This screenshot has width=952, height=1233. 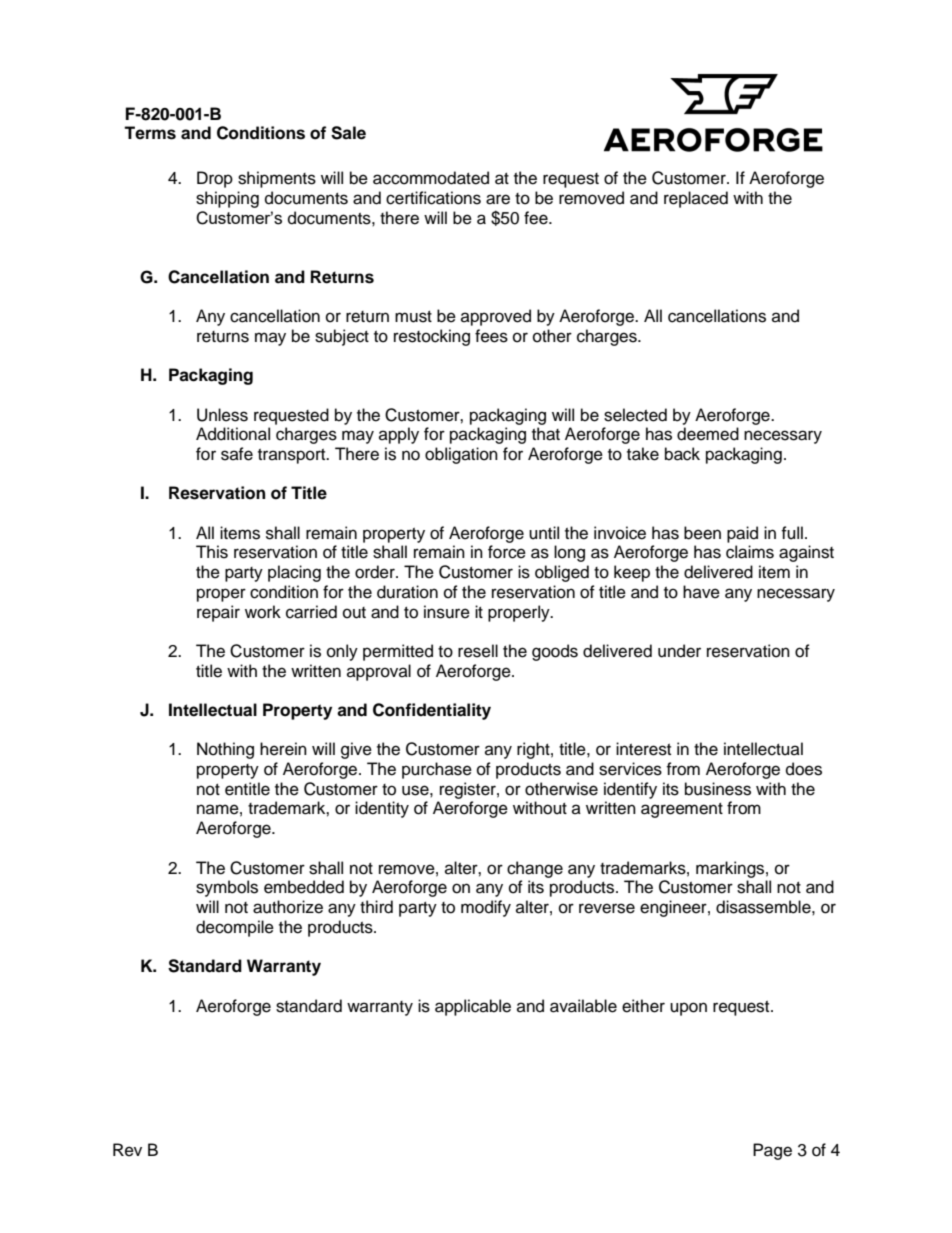 I want to click on repair, so click(x=218, y=613).
